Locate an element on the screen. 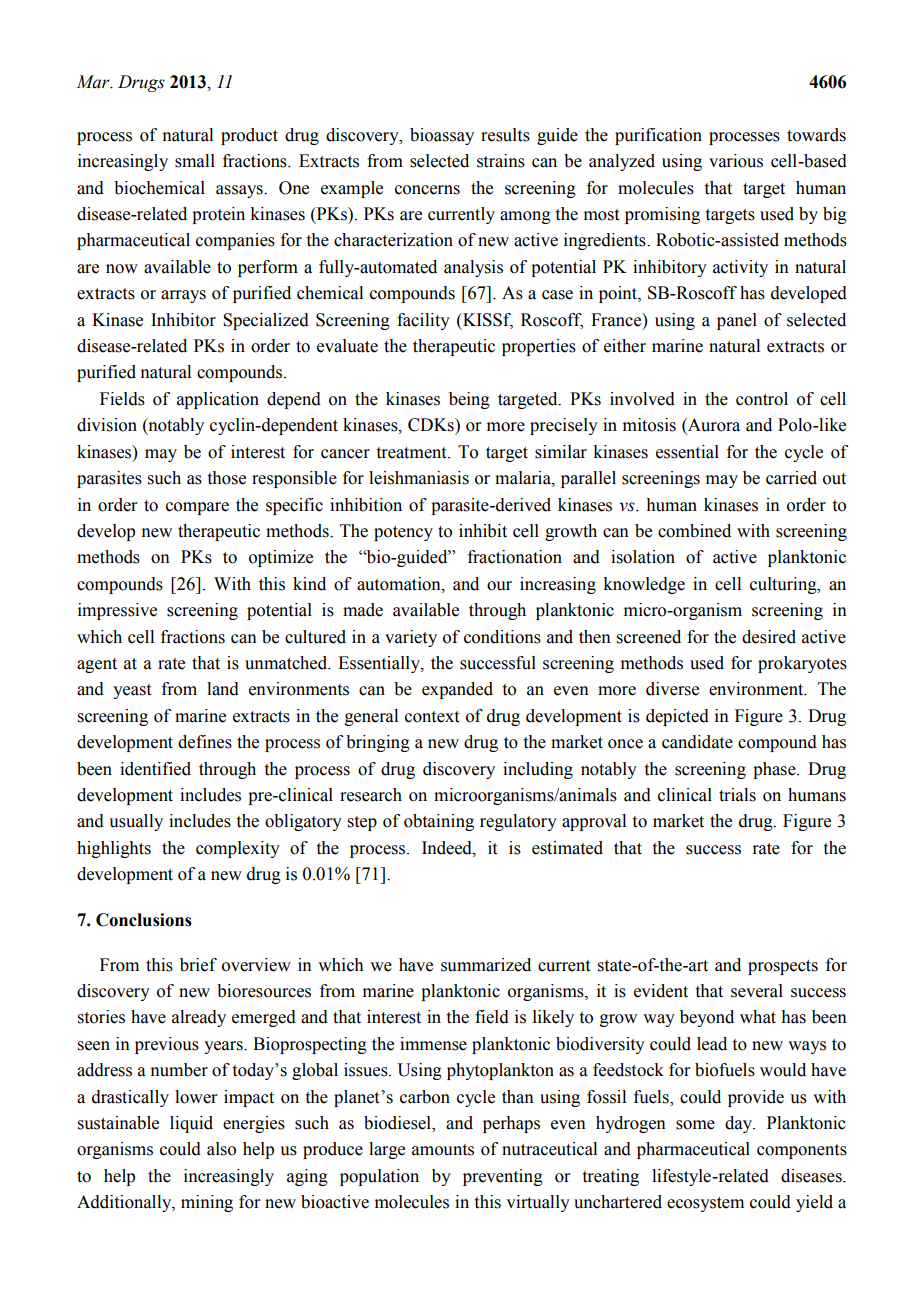 Image resolution: width=924 pixels, height=1308 pixels. prospects is located at coordinates (783, 967).
